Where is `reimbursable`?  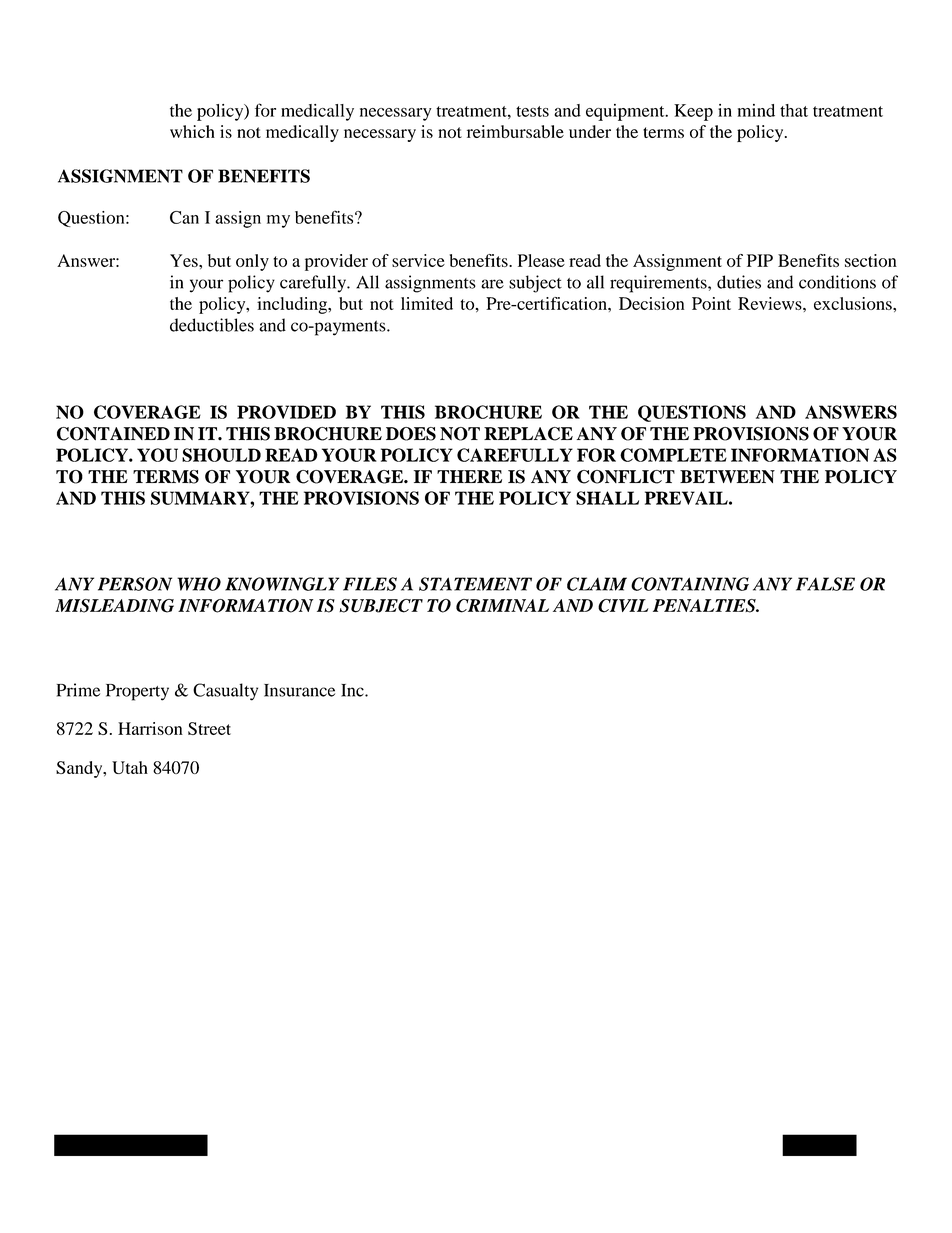
reimbursable is located at coordinates (515, 131).
